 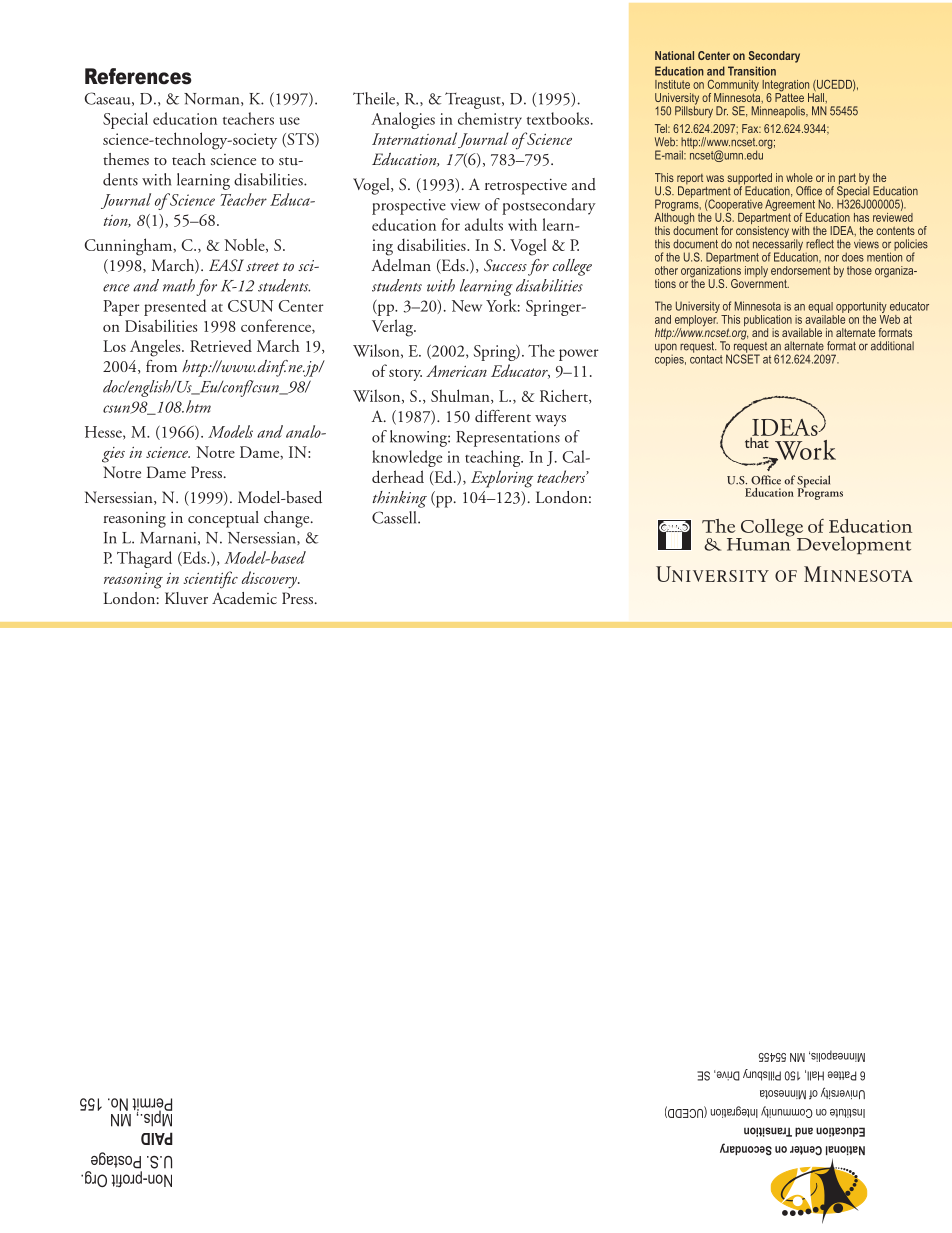 What do you see at coordinates (271, 580) in the document?
I see `discovery` at bounding box center [271, 580].
